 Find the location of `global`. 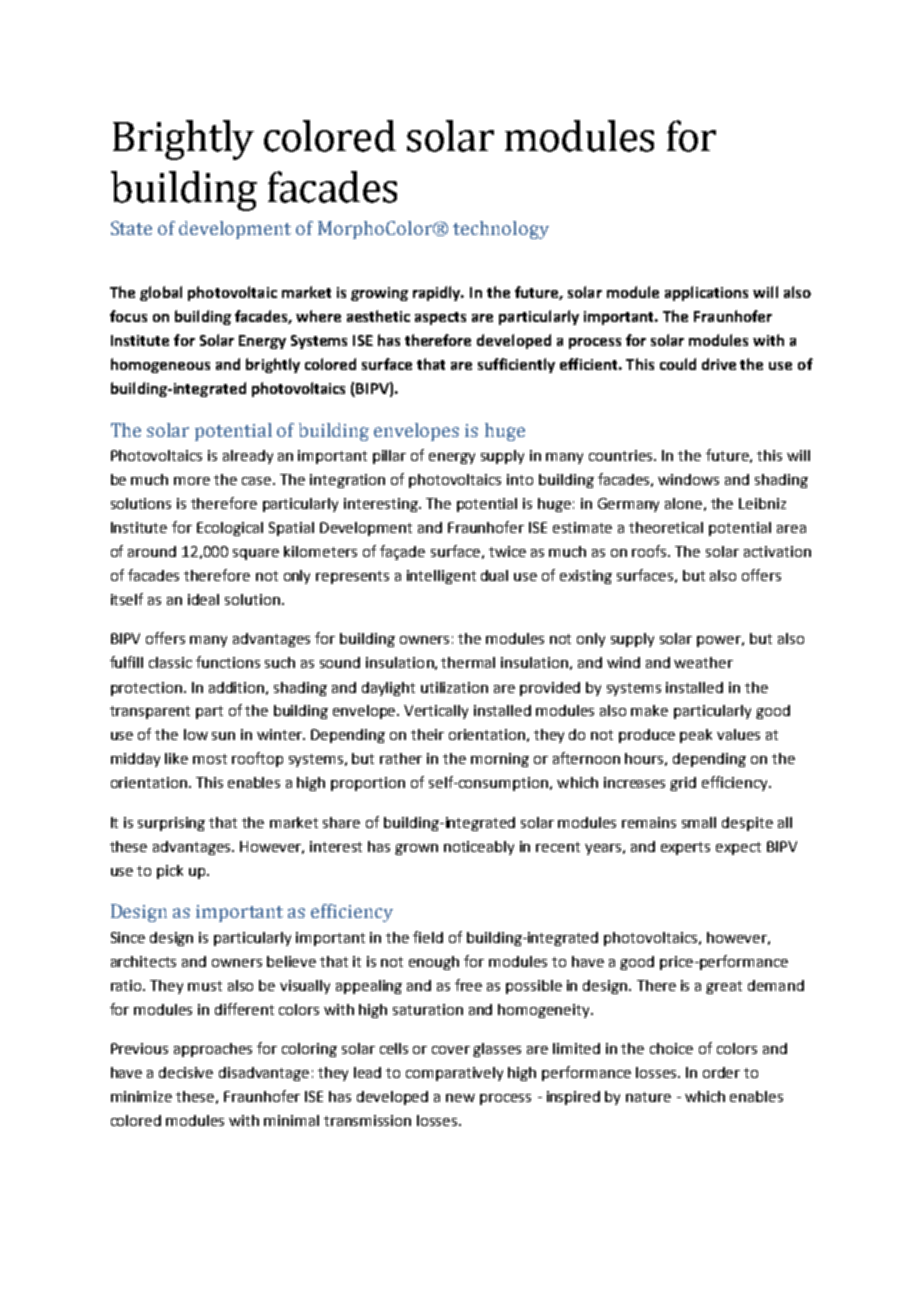

global is located at coordinates (161, 293).
